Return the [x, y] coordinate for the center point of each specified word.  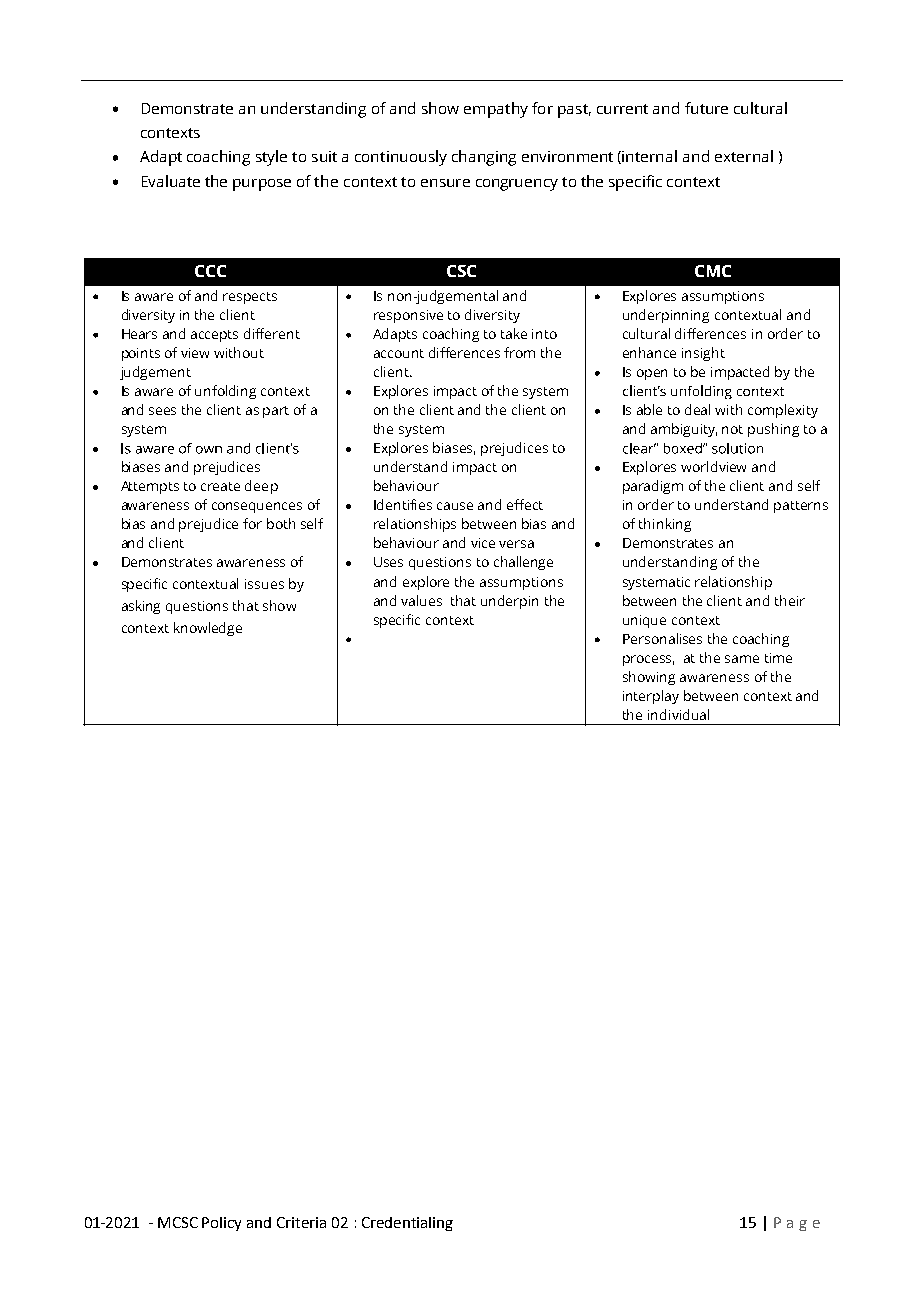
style [271, 158]
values [421, 600]
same [742, 659]
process [648, 660]
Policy [221, 1224]
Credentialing [407, 1224]
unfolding [225, 392]
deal [697, 409]
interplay [651, 697]
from [519, 352]
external [744, 156]
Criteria [301, 1222]
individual [678, 714]
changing [484, 158]
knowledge [208, 629]
